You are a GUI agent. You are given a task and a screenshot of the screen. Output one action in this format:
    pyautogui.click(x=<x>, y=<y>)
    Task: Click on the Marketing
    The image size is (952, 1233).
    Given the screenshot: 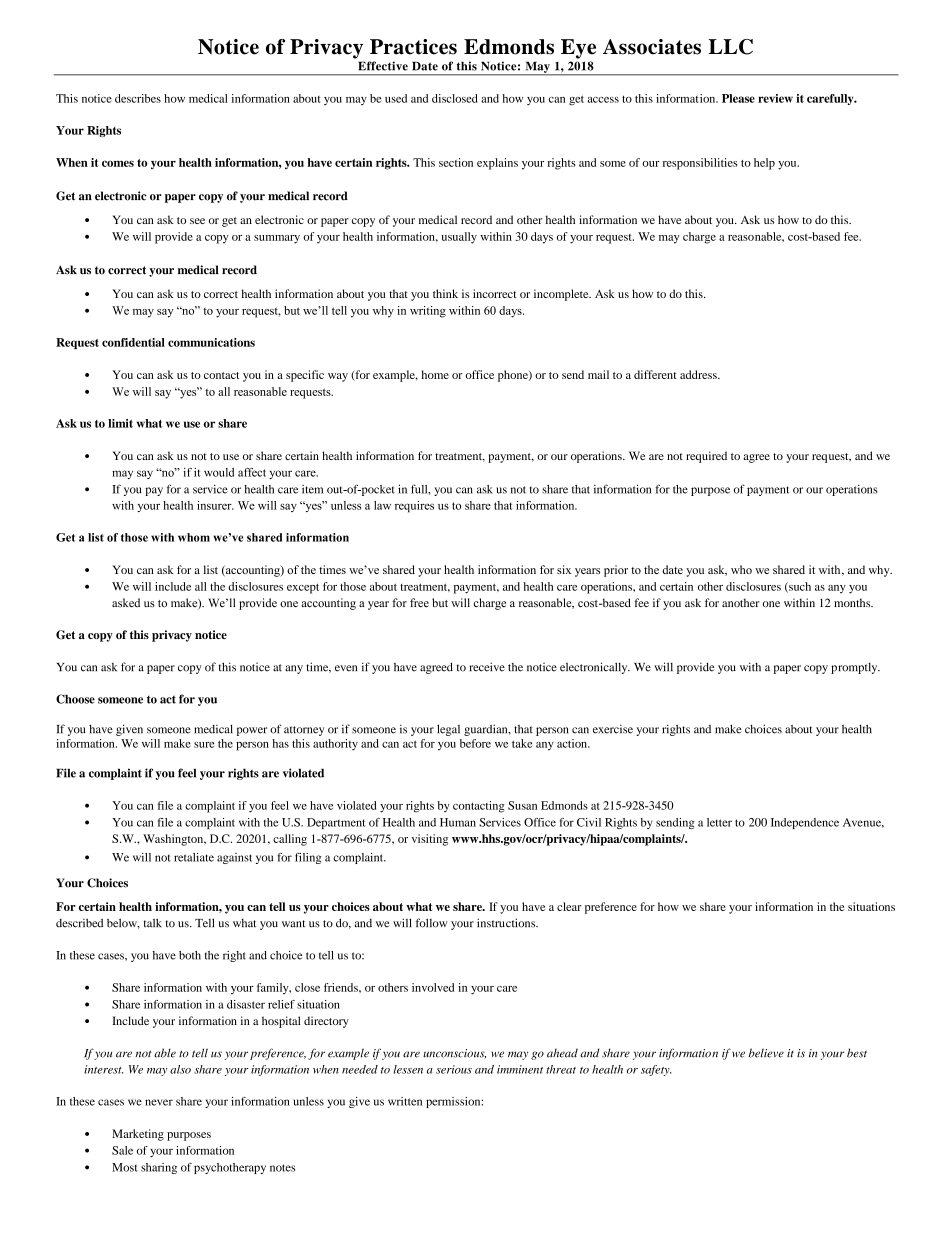 What is the action you would take?
    pyautogui.click(x=138, y=1135)
